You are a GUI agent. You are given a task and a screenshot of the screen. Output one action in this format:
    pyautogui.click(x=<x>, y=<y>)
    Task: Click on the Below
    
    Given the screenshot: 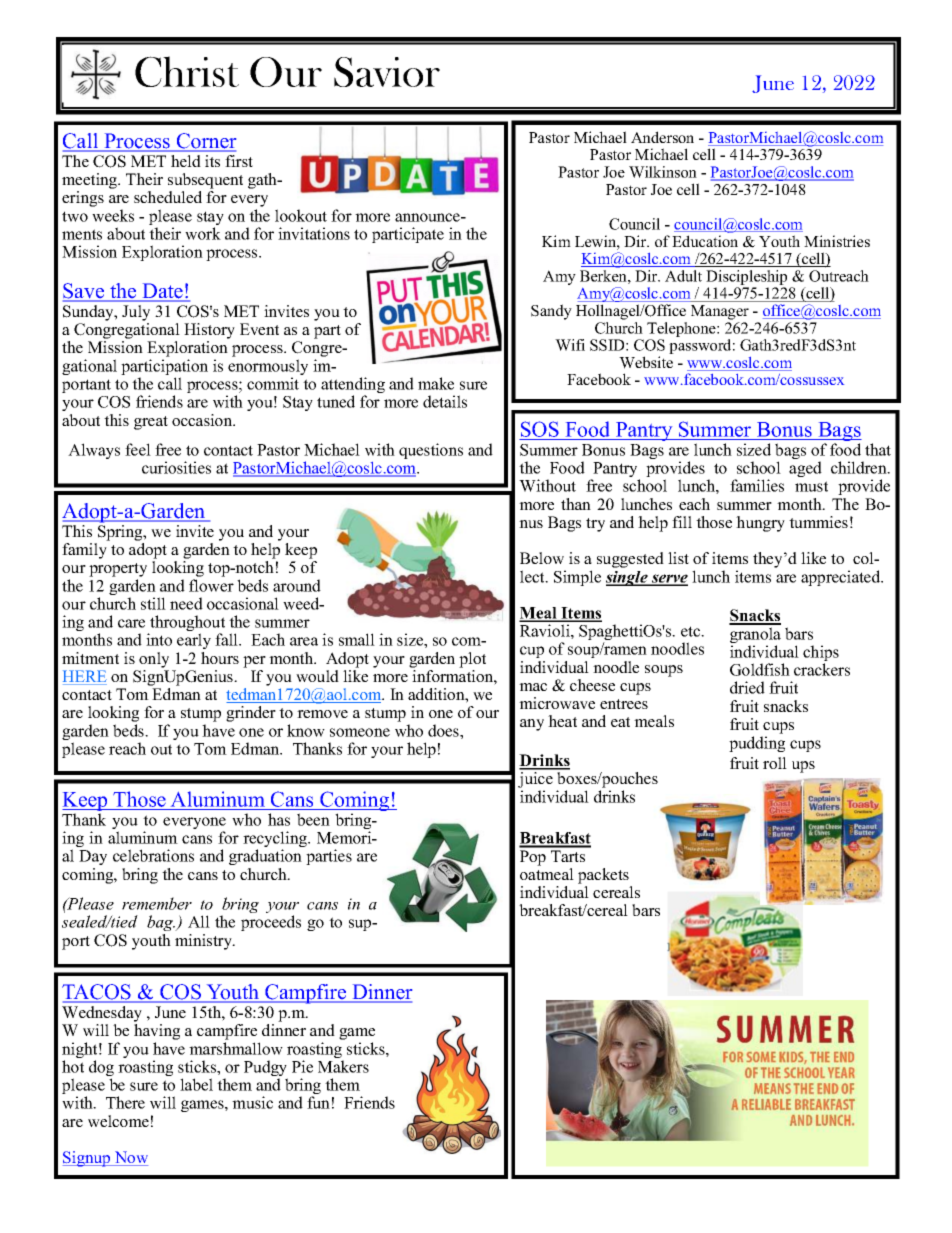 What is the action you would take?
    pyautogui.click(x=542, y=558)
